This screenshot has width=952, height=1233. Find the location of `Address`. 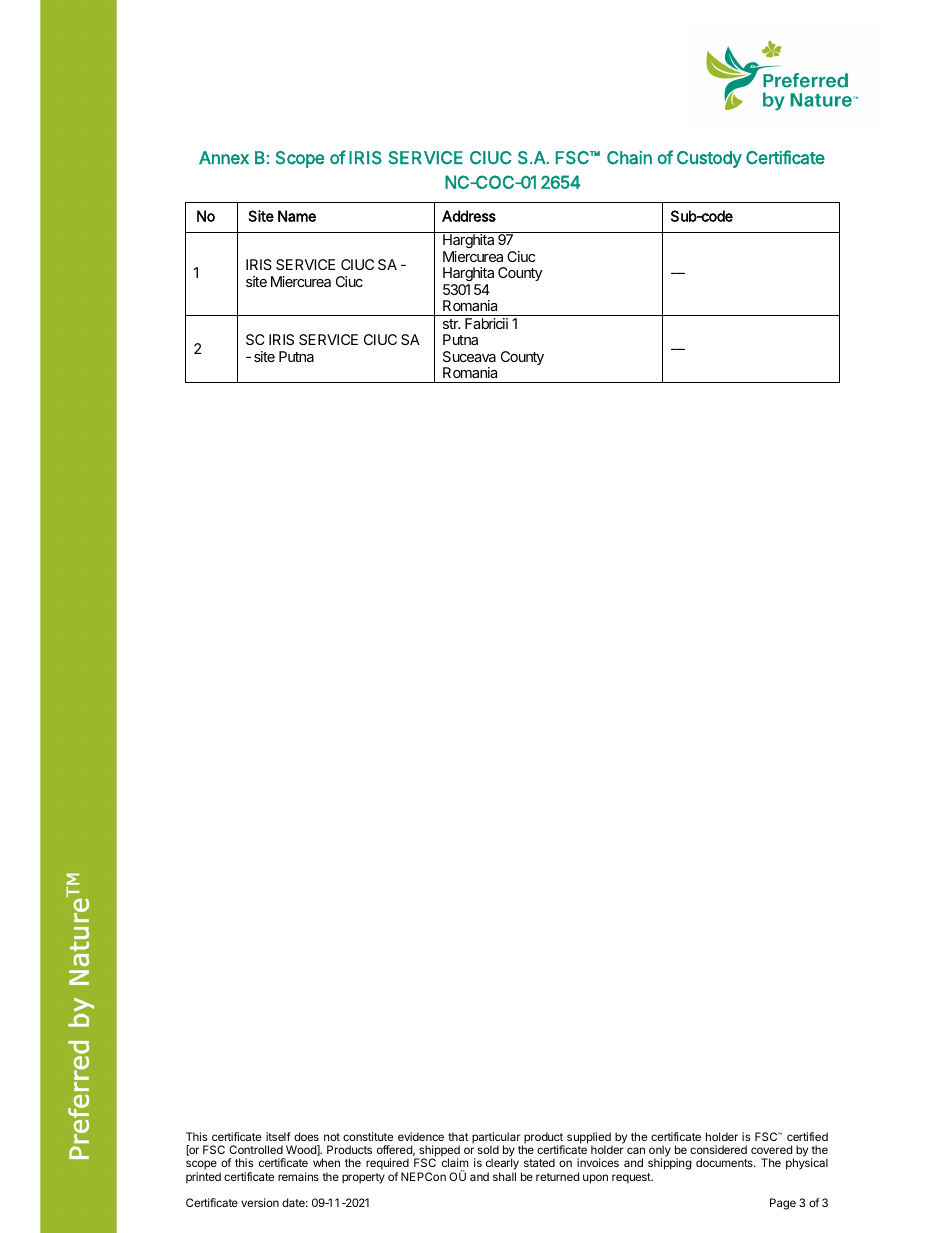

Address is located at coordinates (469, 216).
